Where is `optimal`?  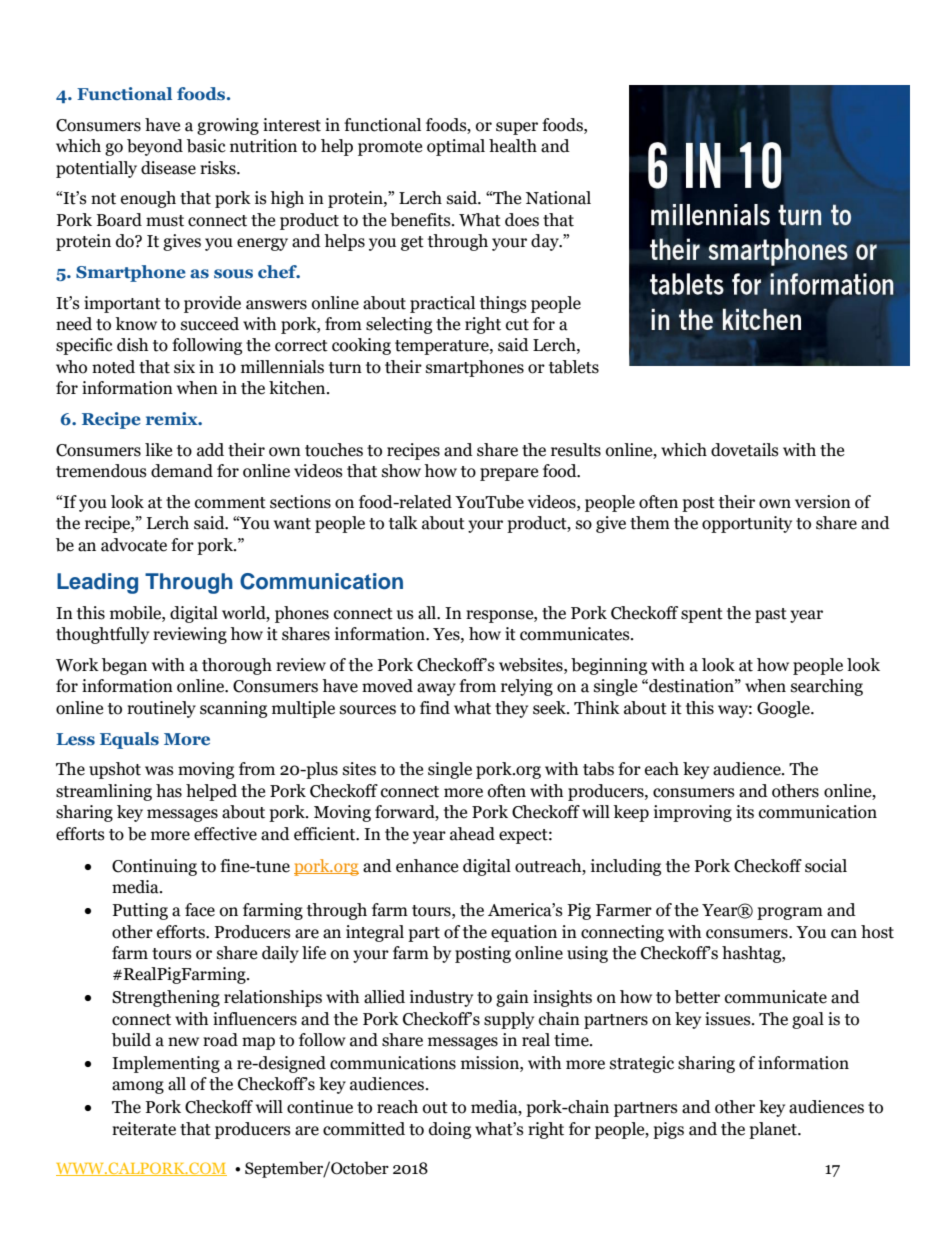 optimal is located at coordinates (456, 147).
